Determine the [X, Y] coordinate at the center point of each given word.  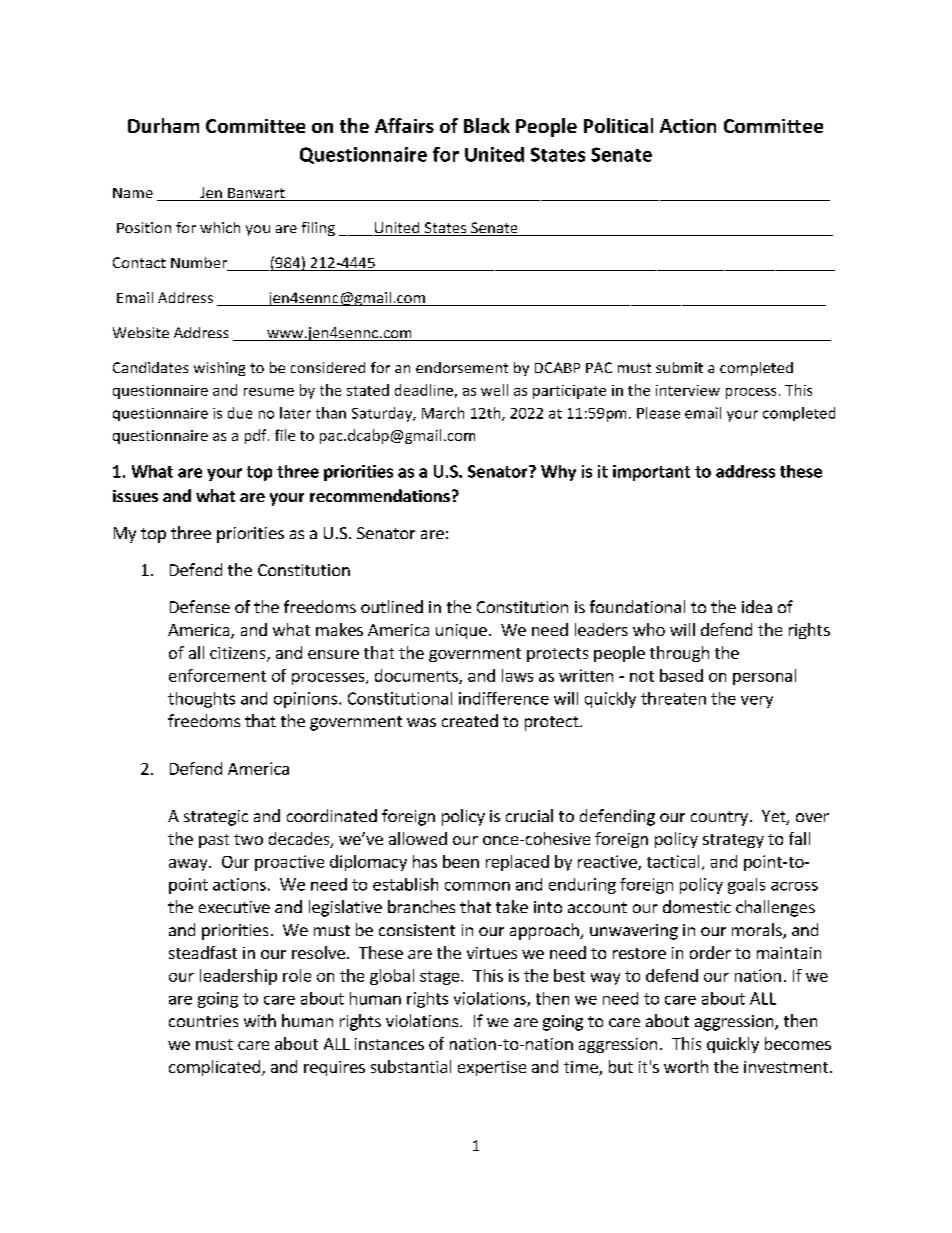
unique [461, 631]
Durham [163, 125]
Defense [200, 606]
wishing [219, 369]
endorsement [462, 367]
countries [203, 1021]
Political [618, 125]
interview [688, 390]
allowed [418, 838]
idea [757, 606]
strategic [216, 818]
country [719, 818]
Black [487, 125]
